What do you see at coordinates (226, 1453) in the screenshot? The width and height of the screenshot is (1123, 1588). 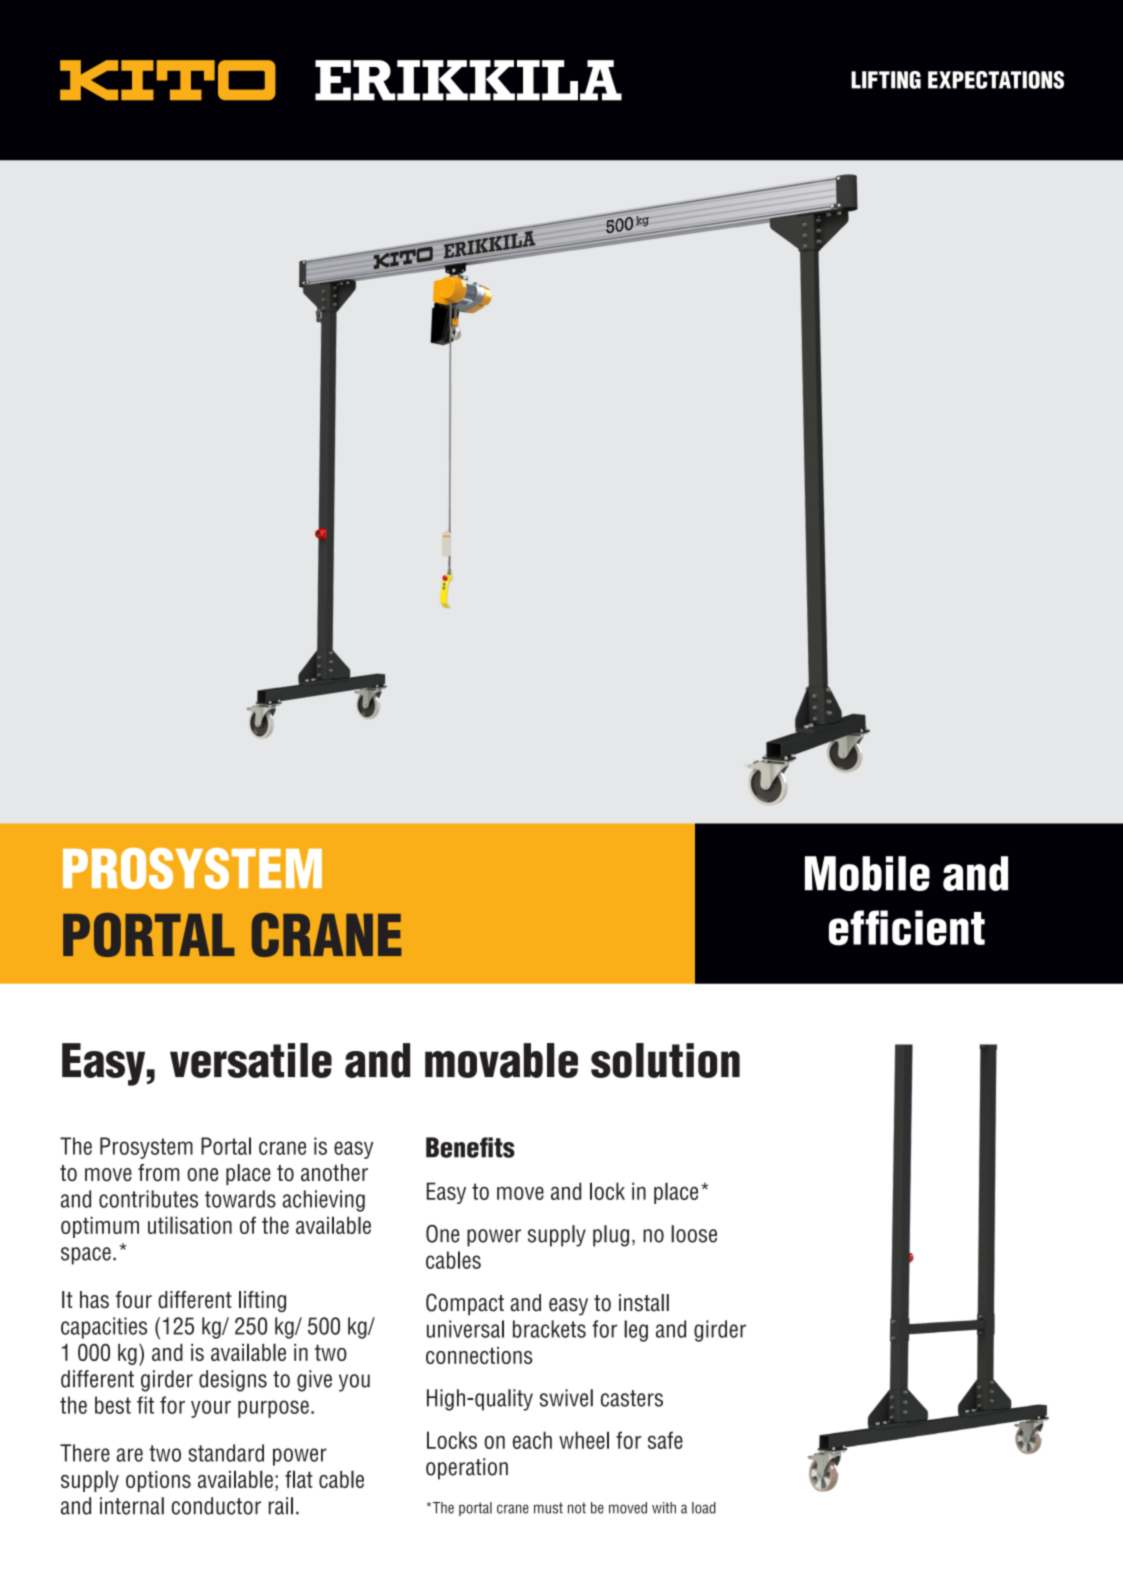 I see `standard` at bounding box center [226, 1453].
